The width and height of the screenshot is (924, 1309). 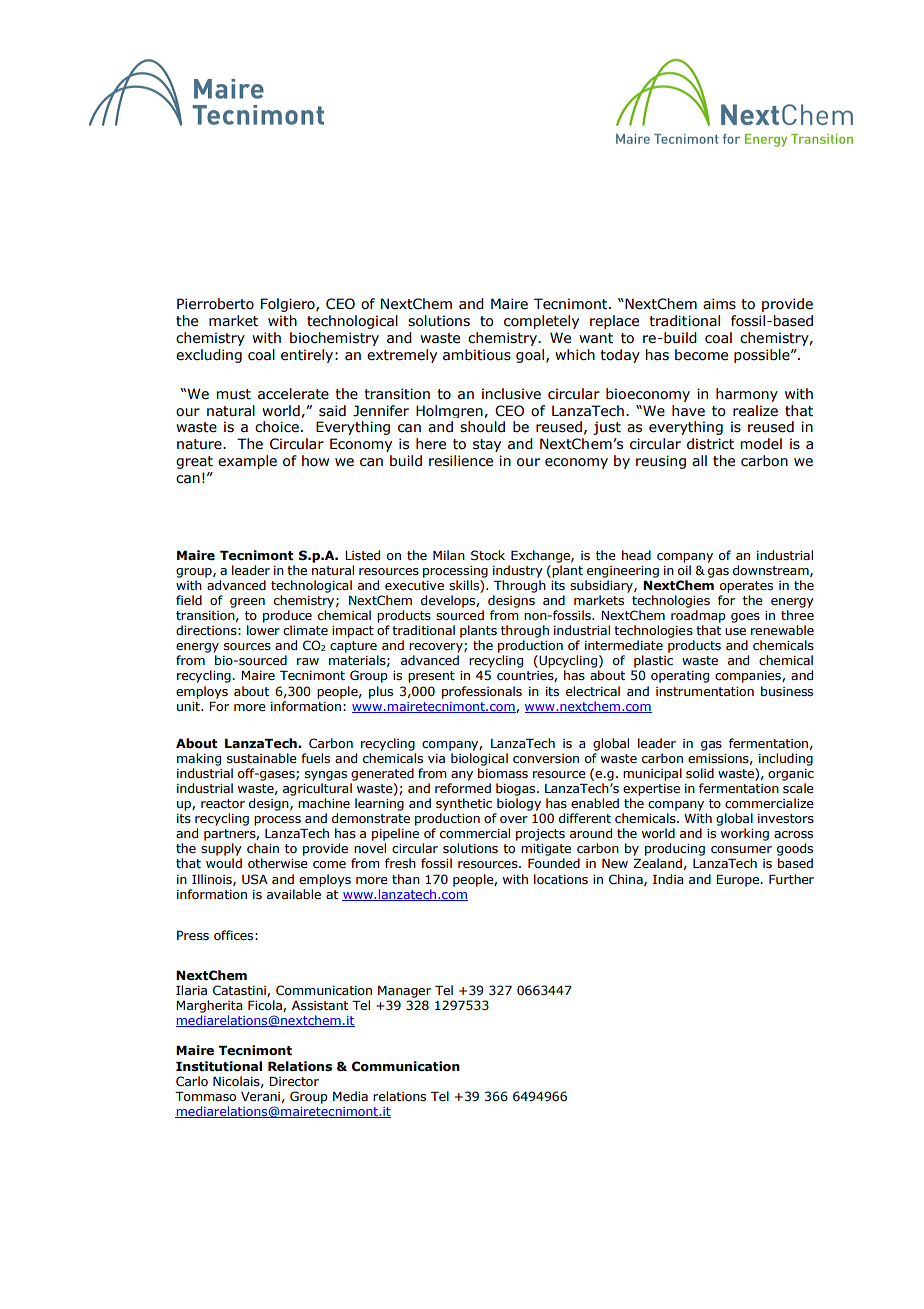 I want to click on Director, so click(x=294, y=1081).
